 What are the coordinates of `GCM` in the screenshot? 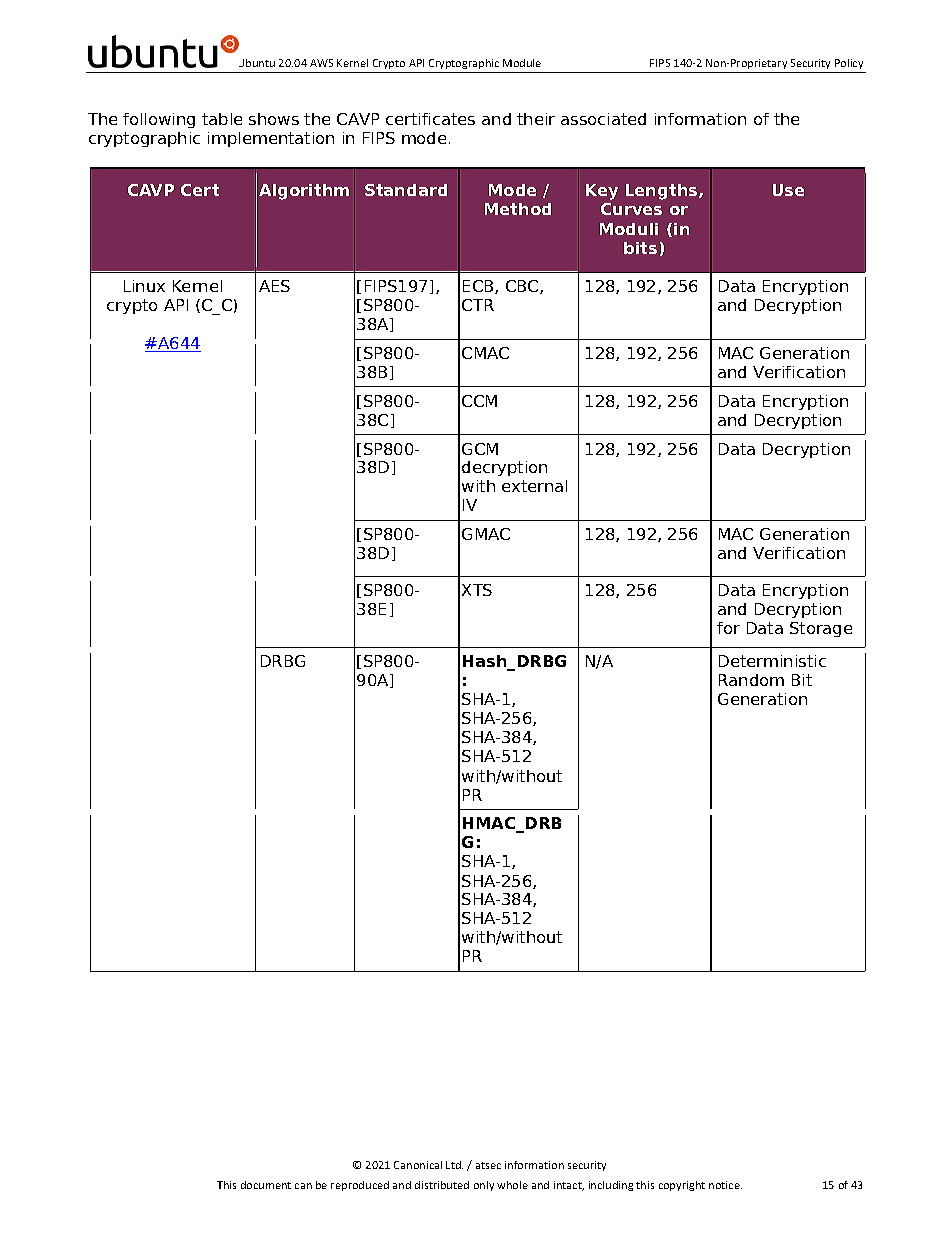 It's located at (480, 449).
